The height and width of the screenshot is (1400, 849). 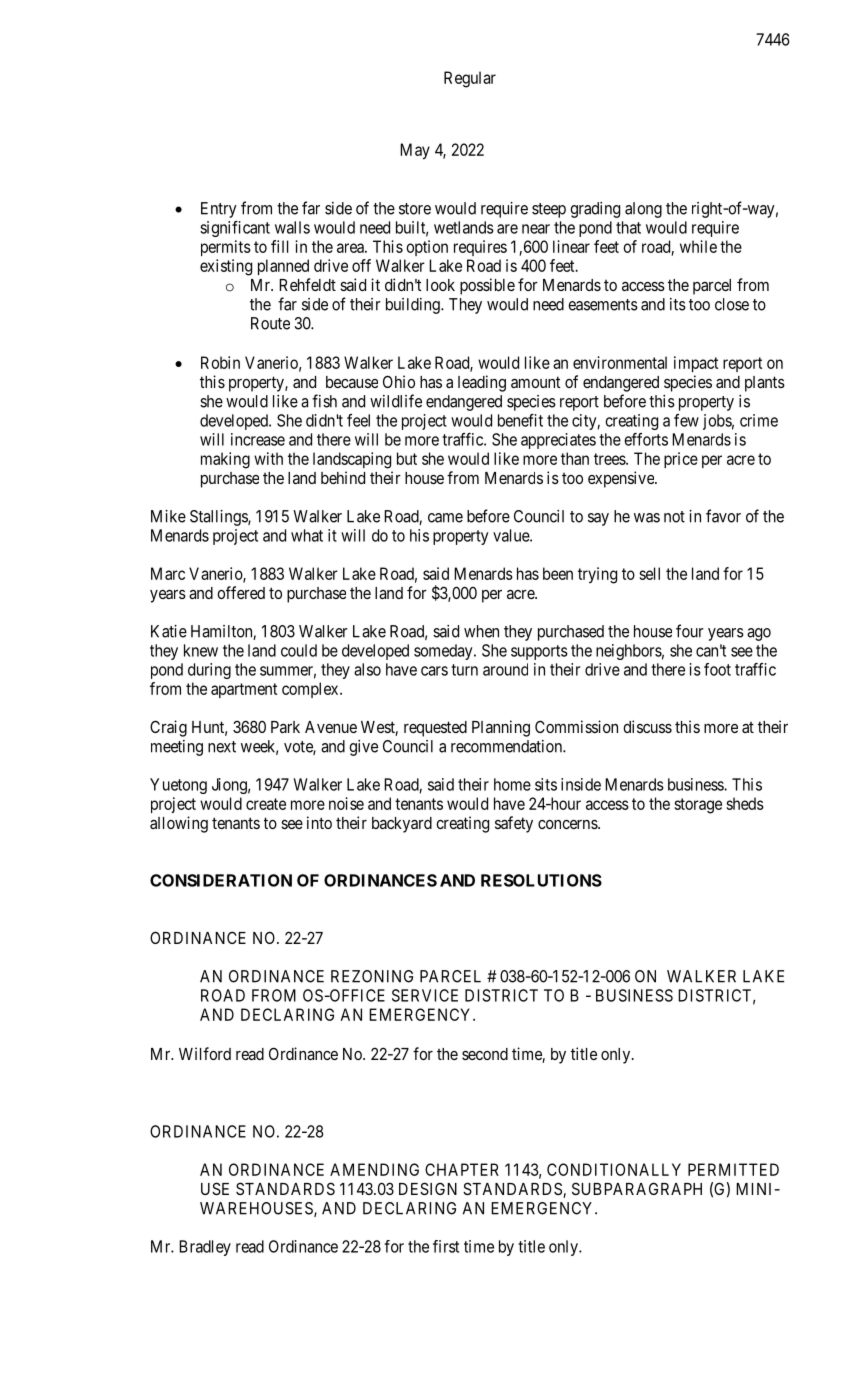 What do you see at coordinates (643, 210) in the screenshot?
I see `along` at bounding box center [643, 210].
